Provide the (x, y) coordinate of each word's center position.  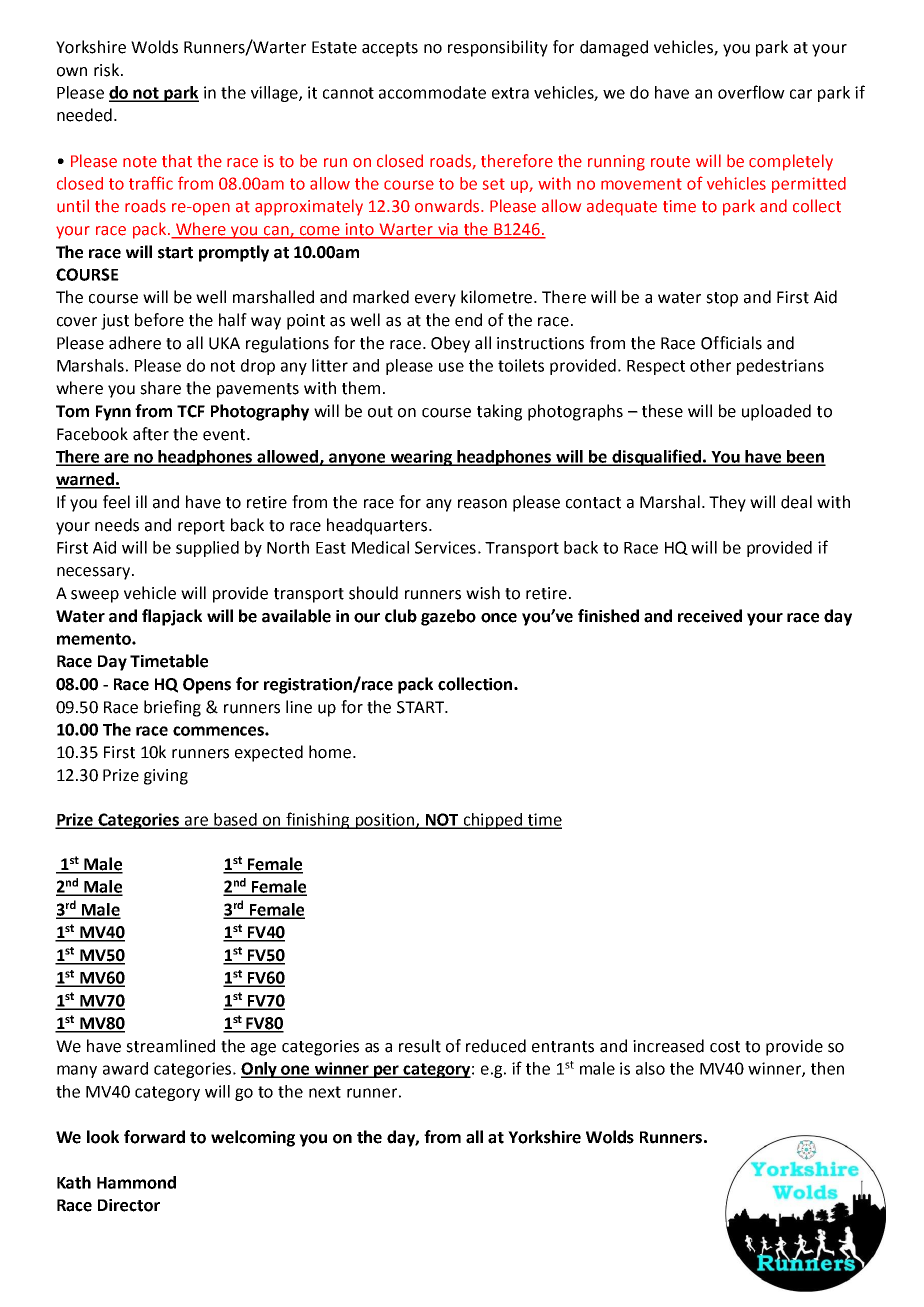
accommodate (432, 92)
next (325, 1092)
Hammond (136, 1182)
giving (166, 777)
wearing (421, 458)
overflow (751, 92)
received (710, 616)
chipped (492, 821)
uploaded (776, 412)
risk (108, 70)
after (151, 434)
